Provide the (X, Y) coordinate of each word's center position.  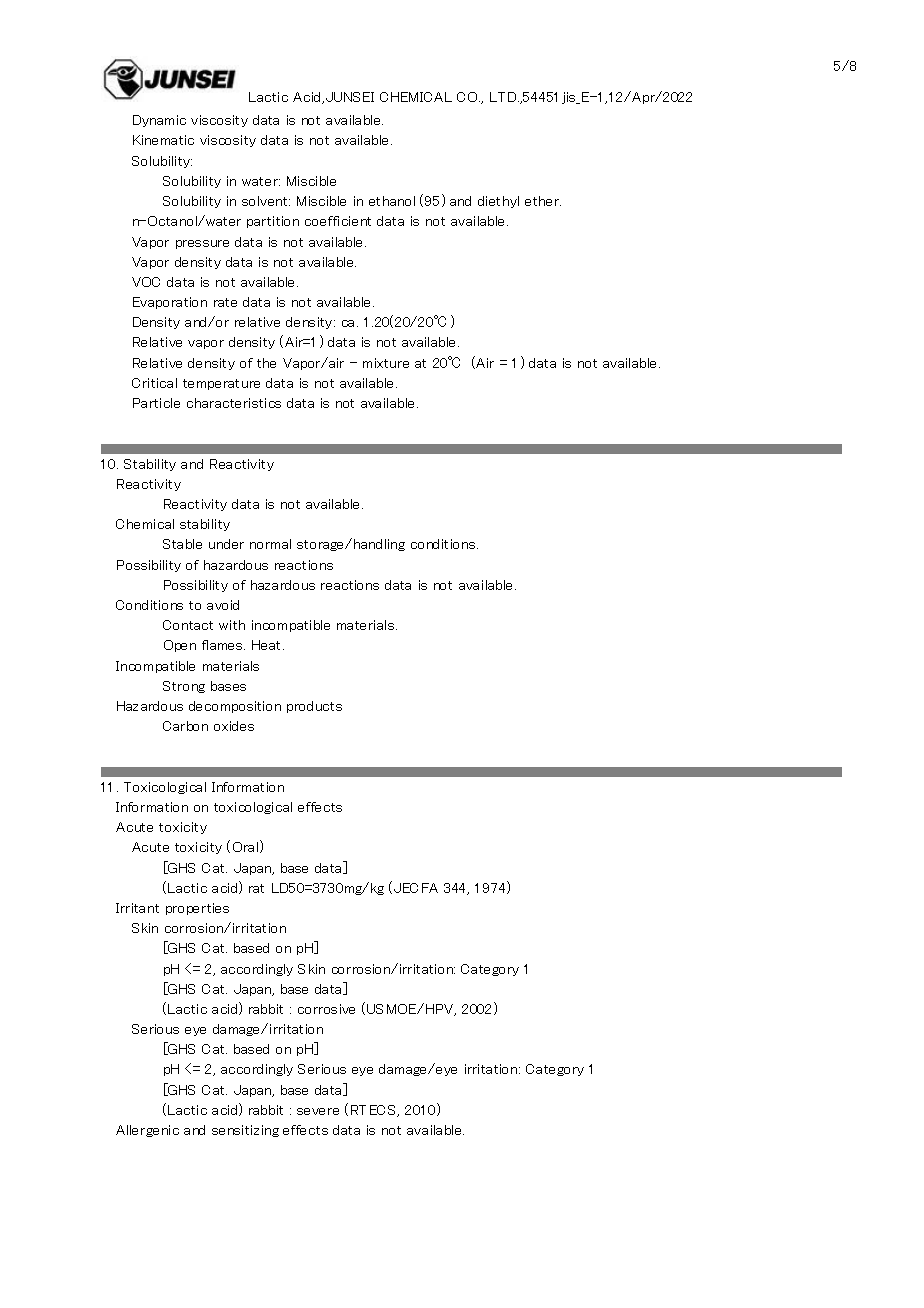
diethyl (498, 202)
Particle (156, 403)
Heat (268, 645)
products (314, 707)
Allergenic (147, 1131)
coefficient (338, 221)
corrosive (326, 1009)
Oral (247, 846)
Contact (188, 625)
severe (318, 1111)
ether (543, 201)
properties (197, 909)
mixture (386, 363)
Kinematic (163, 140)
